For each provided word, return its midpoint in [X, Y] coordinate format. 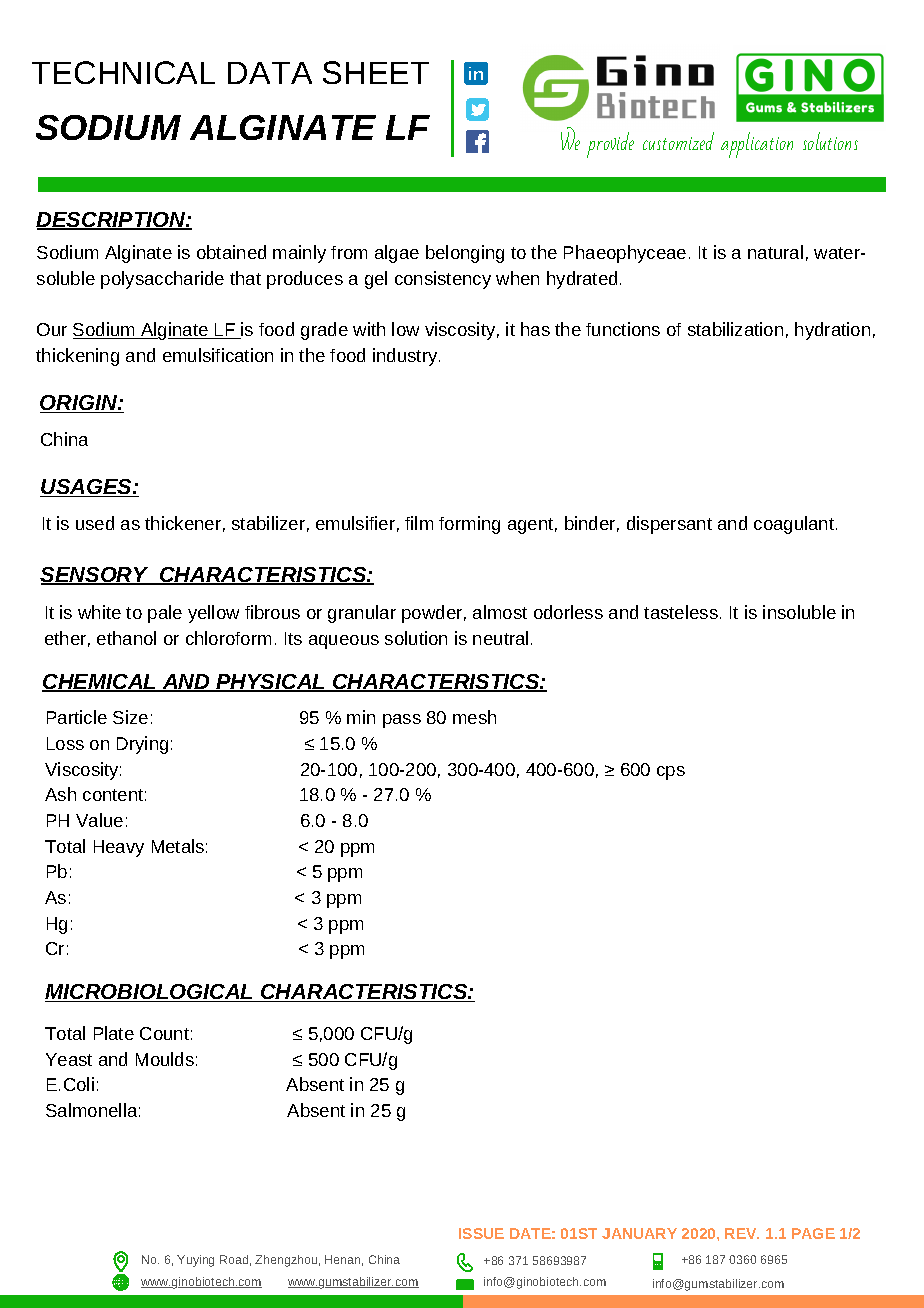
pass [402, 721]
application [757, 145]
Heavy [119, 848]
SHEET [376, 72]
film [419, 523]
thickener [183, 523]
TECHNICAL [123, 72]
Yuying [195, 1261]
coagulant [794, 525]
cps [671, 773]
